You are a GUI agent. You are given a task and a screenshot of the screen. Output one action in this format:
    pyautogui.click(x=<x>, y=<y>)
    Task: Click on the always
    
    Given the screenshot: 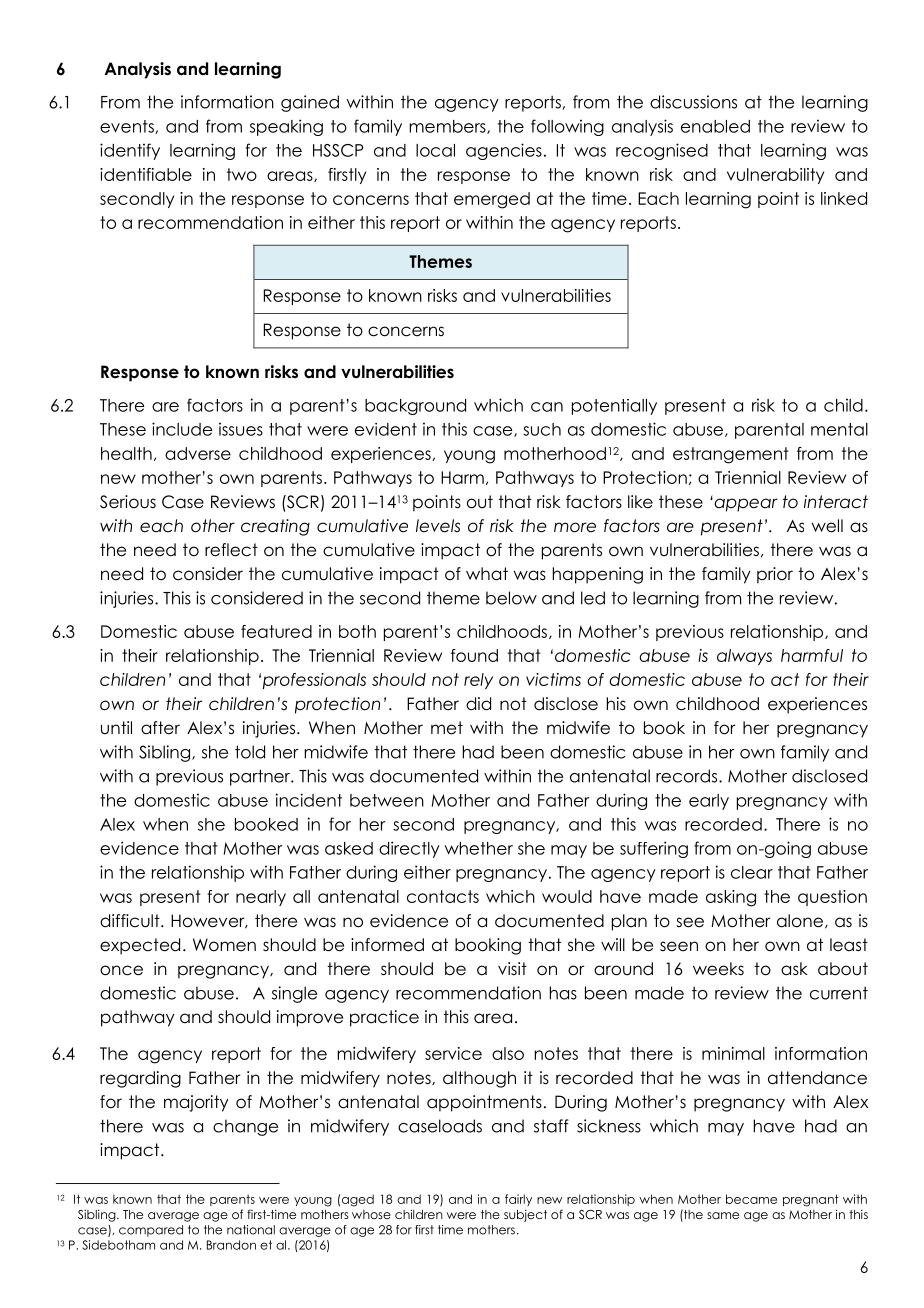 What is the action you would take?
    pyautogui.click(x=744, y=657)
